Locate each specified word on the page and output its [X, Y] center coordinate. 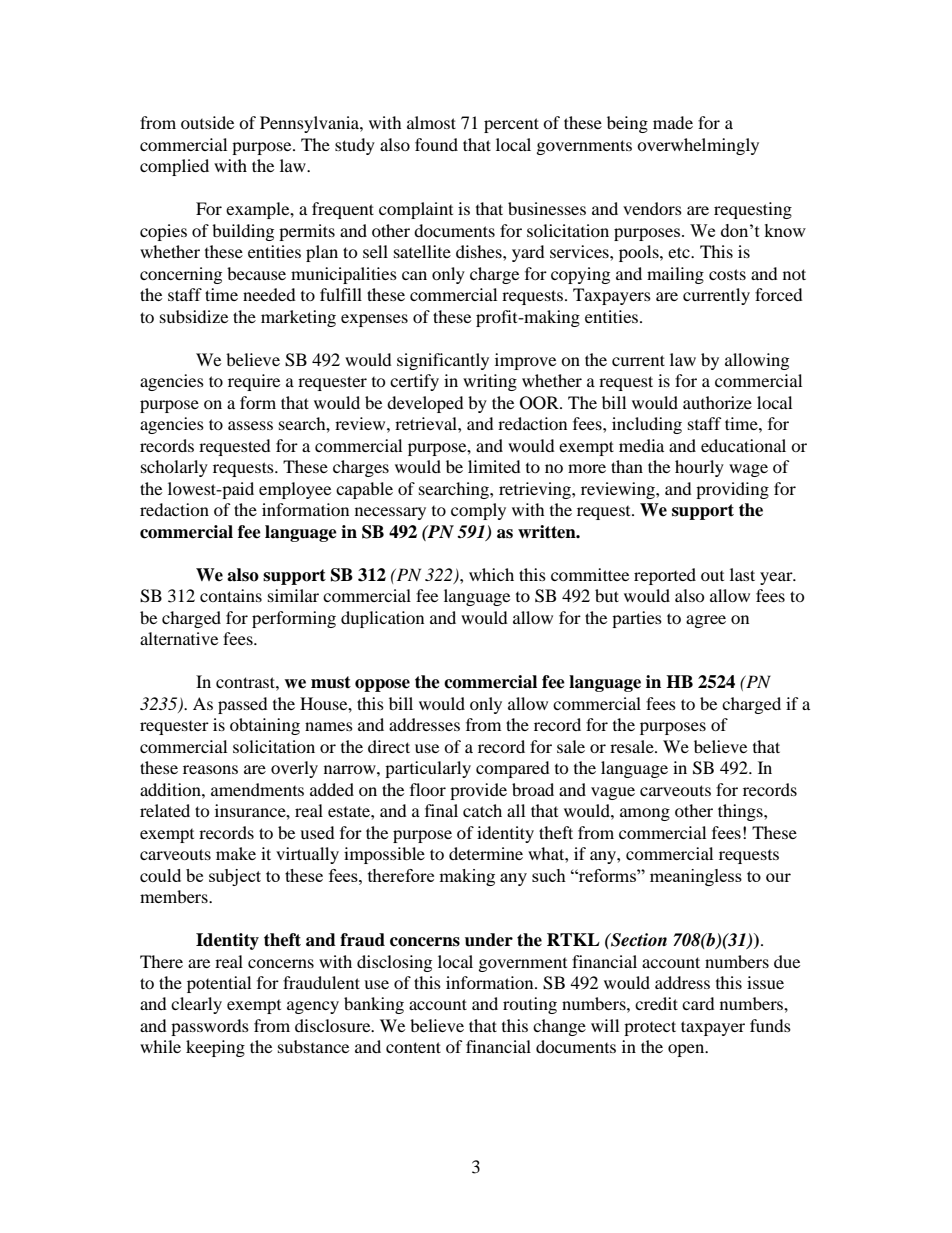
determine [486, 853]
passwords [210, 1027]
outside [207, 122]
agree [706, 621]
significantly [443, 361]
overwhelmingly [698, 146]
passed [243, 705]
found [436, 144]
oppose [382, 685]
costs [727, 274]
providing [732, 490]
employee [295, 490]
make [236, 853]
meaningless [696, 877]
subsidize [194, 316]
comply [478, 511]
